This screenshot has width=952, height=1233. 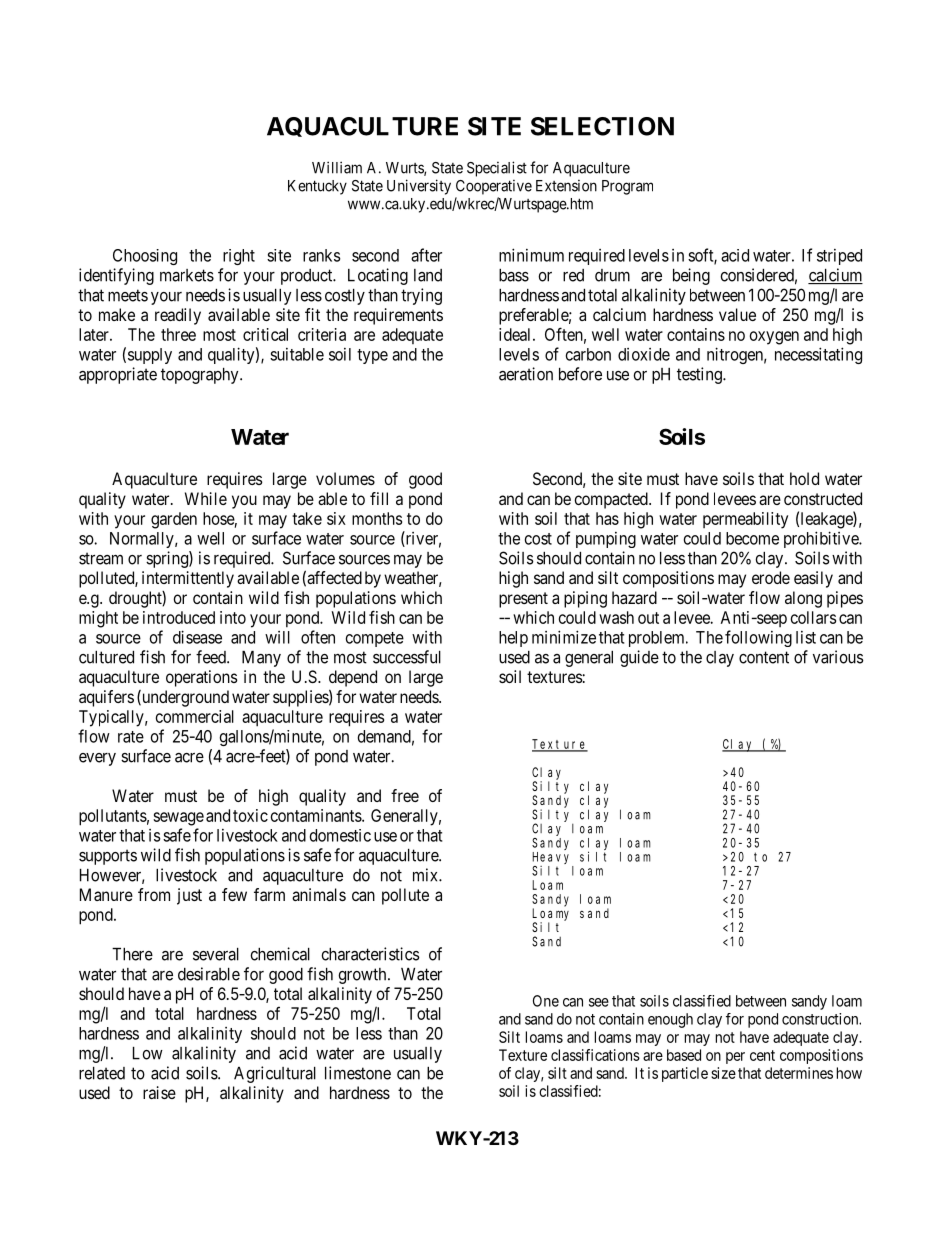 I want to click on free, so click(x=405, y=795).
